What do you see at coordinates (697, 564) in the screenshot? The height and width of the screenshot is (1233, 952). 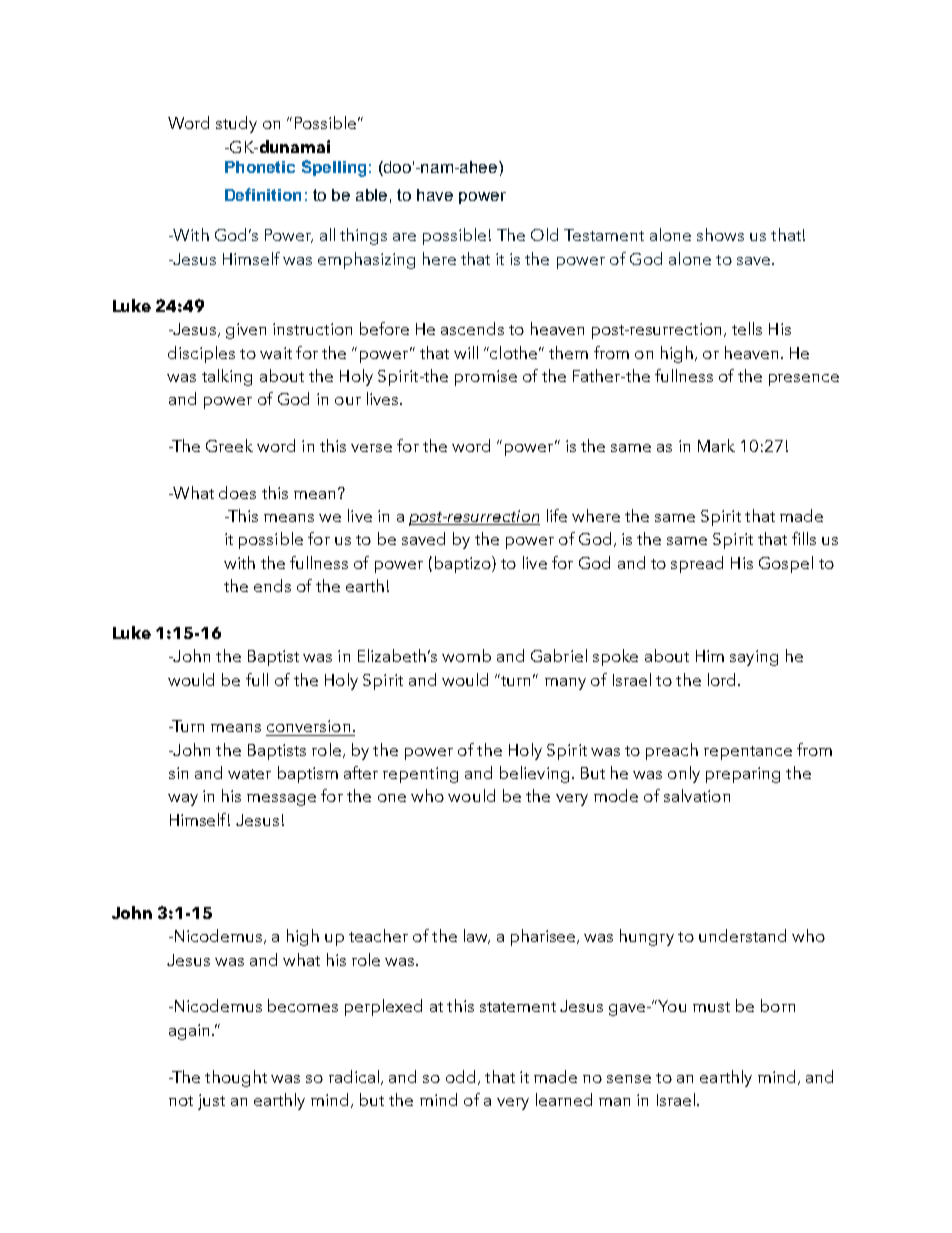 I see `spread` at bounding box center [697, 564].
